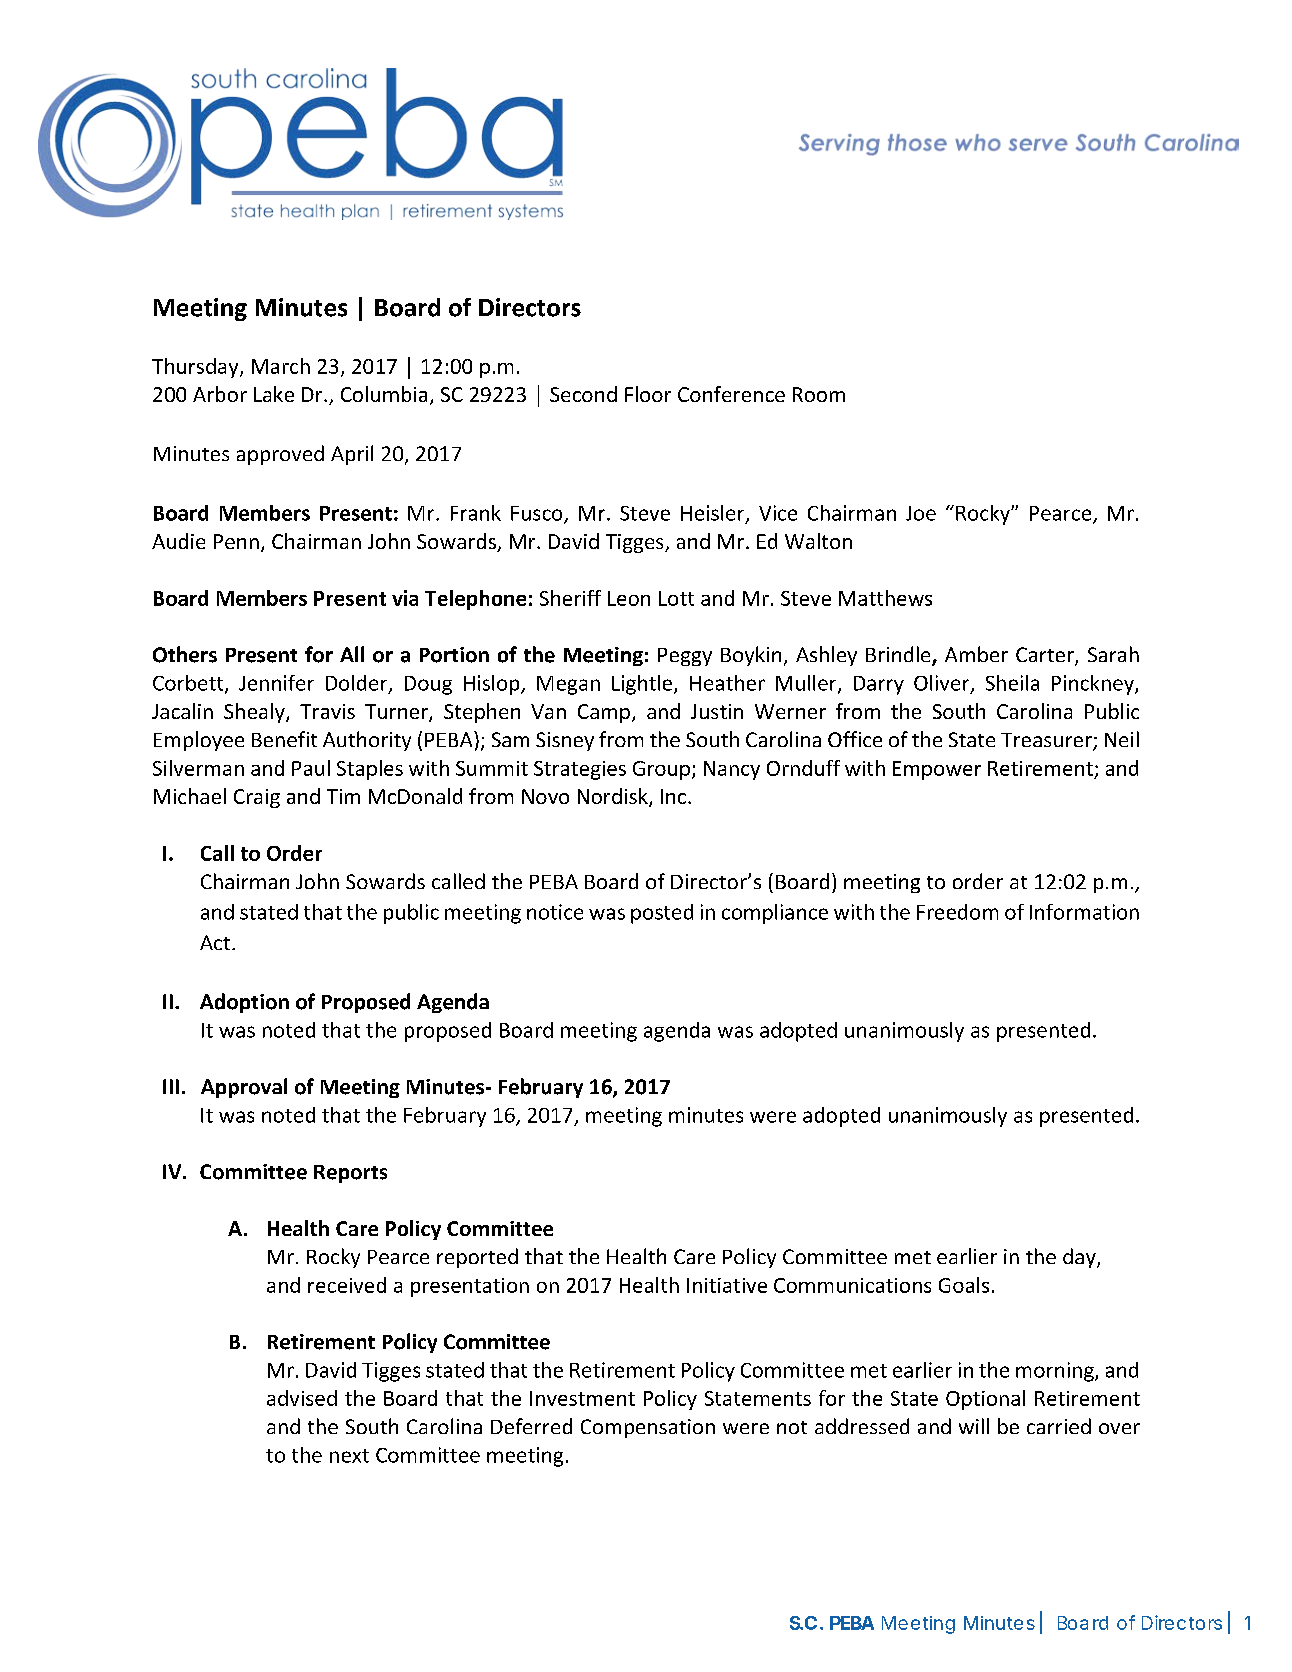  What do you see at coordinates (964, 1285) in the screenshot?
I see `Goals` at bounding box center [964, 1285].
